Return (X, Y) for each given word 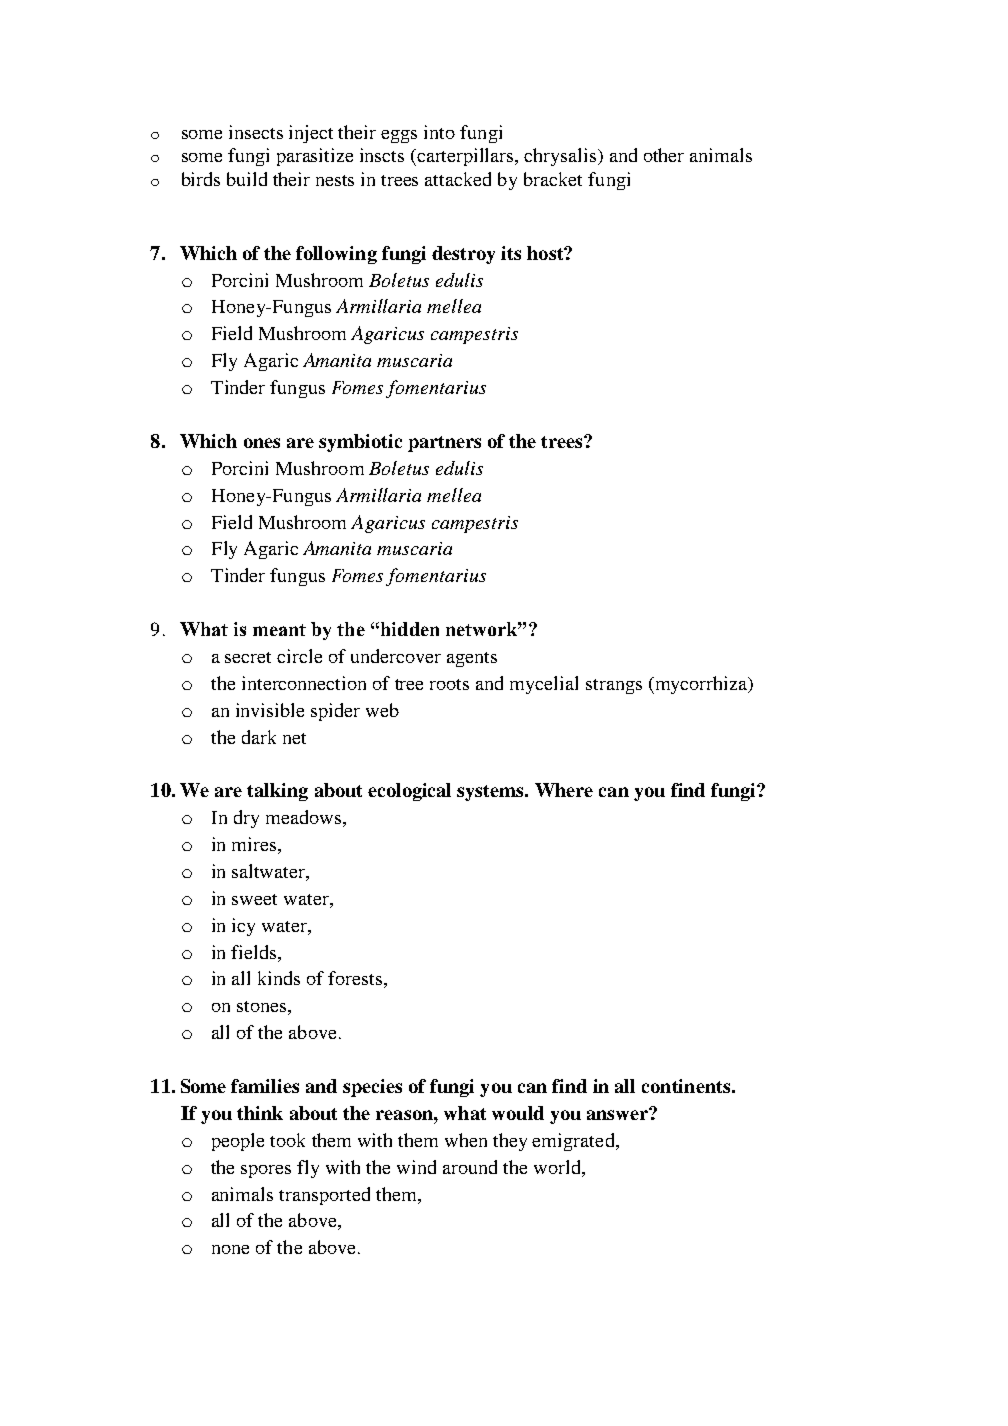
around (470, 1167)
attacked (458, 179)
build (247, 179)
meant (279, 630)
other (664, 155)
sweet (254, 899)
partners (444, 444)
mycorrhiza (701, 685)
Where (564, 790)
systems (491, 793)
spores (266, 1171)
